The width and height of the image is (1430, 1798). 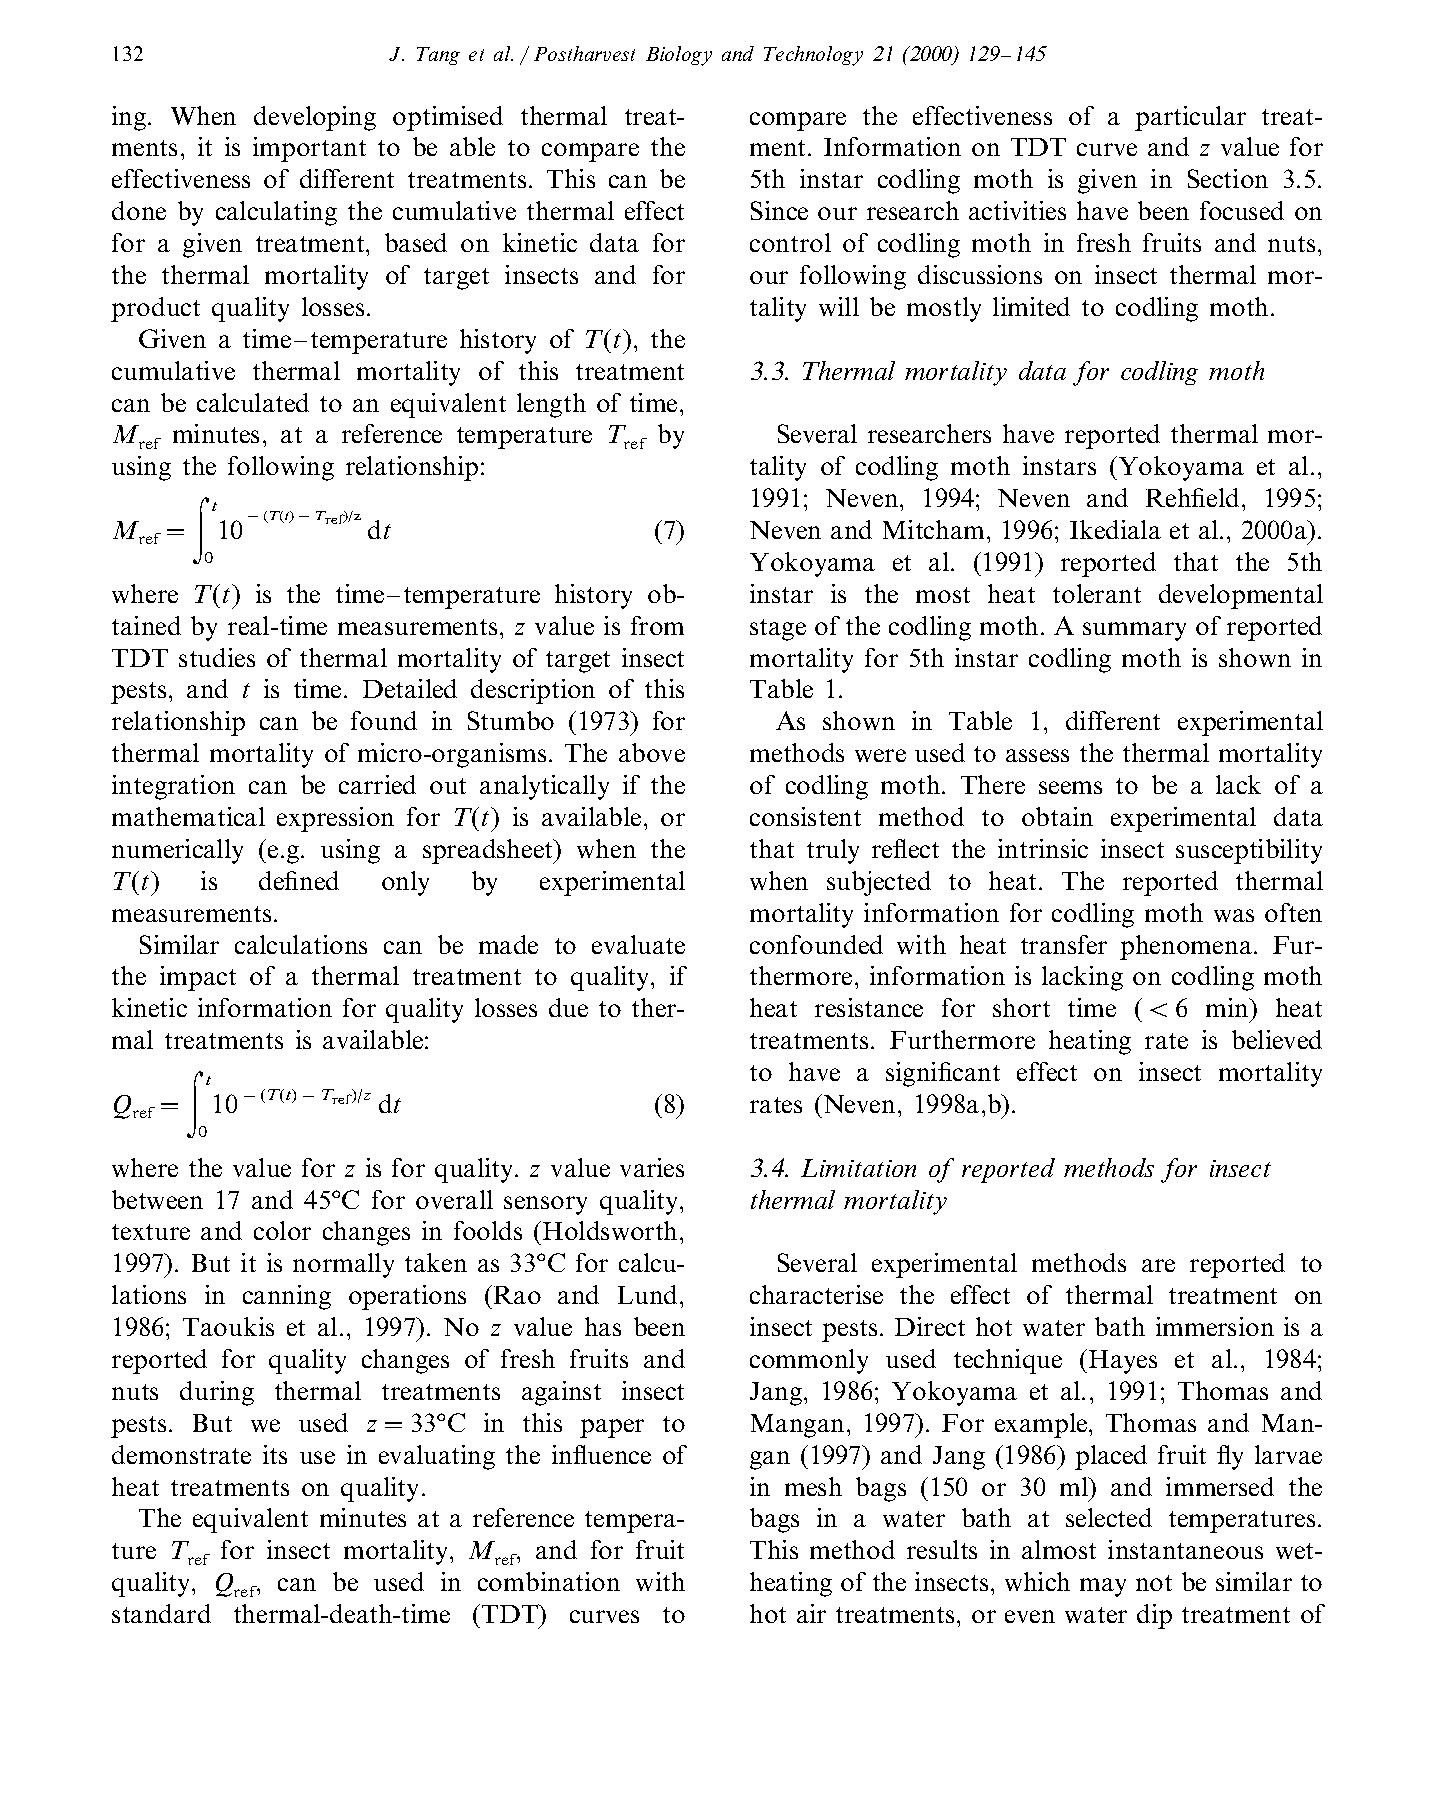 I want to click on consistent, so click(x=805, y=816).
